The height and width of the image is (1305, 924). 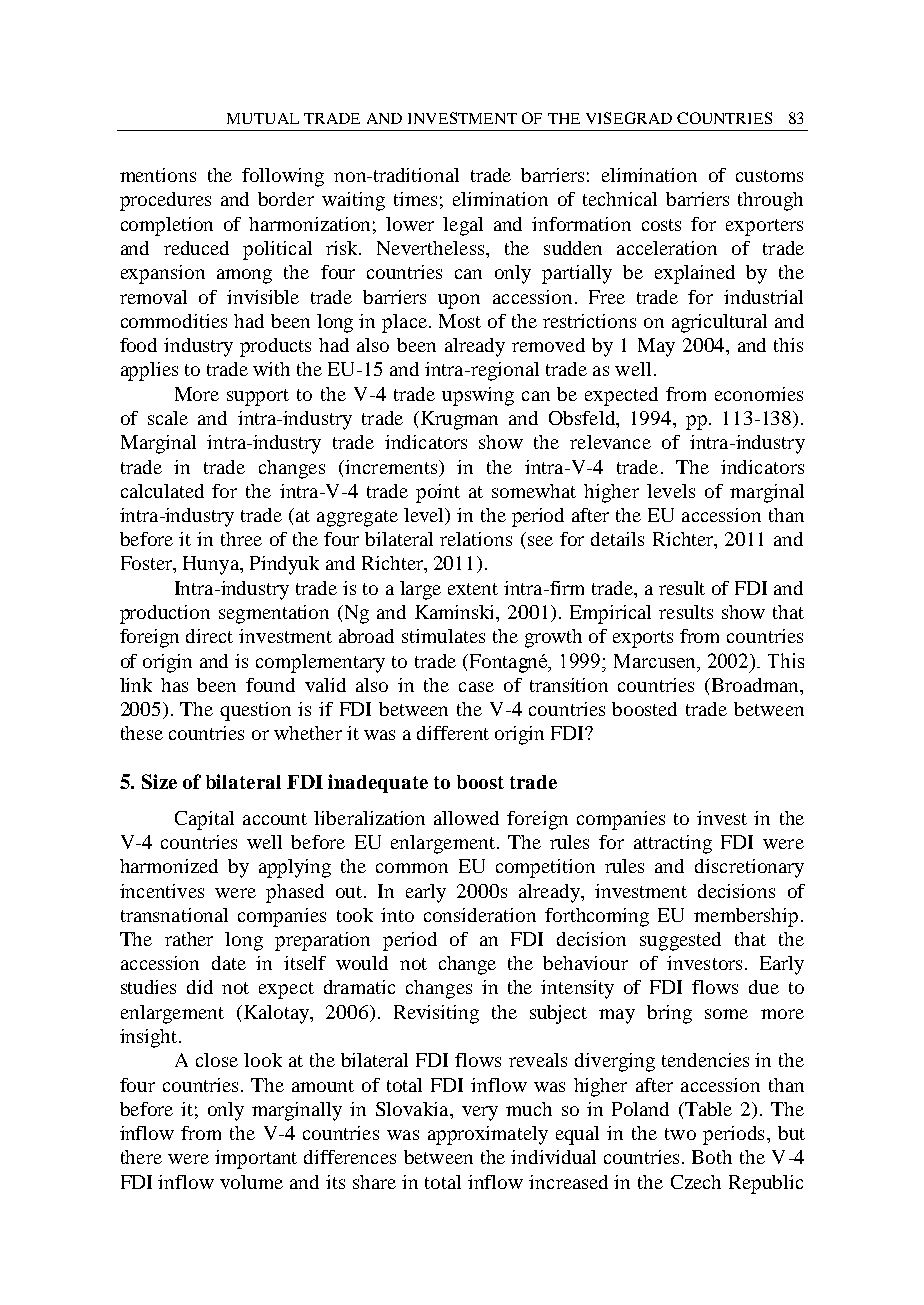 What do you see at coordinates (438, 493) in the image?
I see `point` at bounding box center [438, 493].
